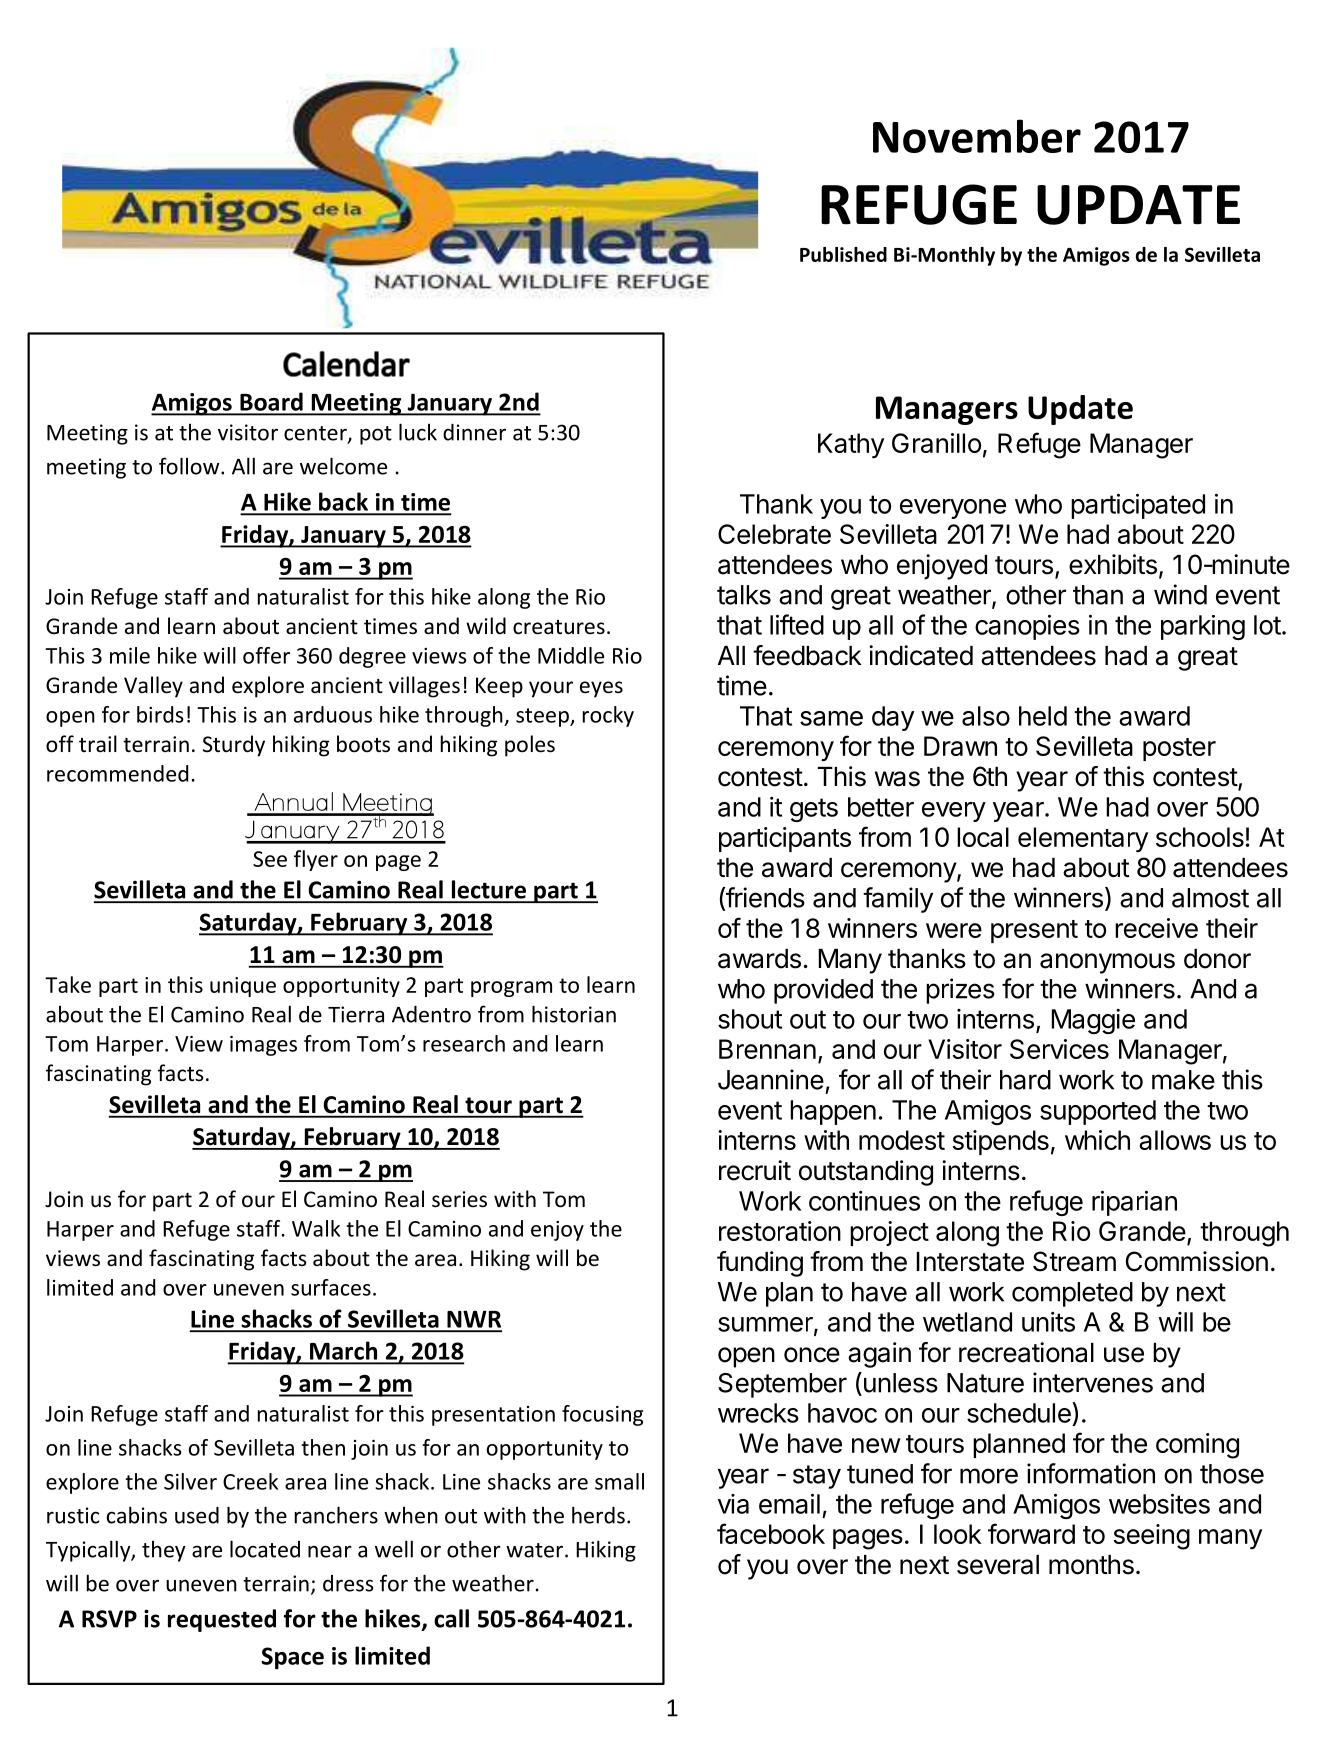 Image resolution: width=1344 pixels, height=1739 pixels. I want to click on requested, so click(222, 1620).
